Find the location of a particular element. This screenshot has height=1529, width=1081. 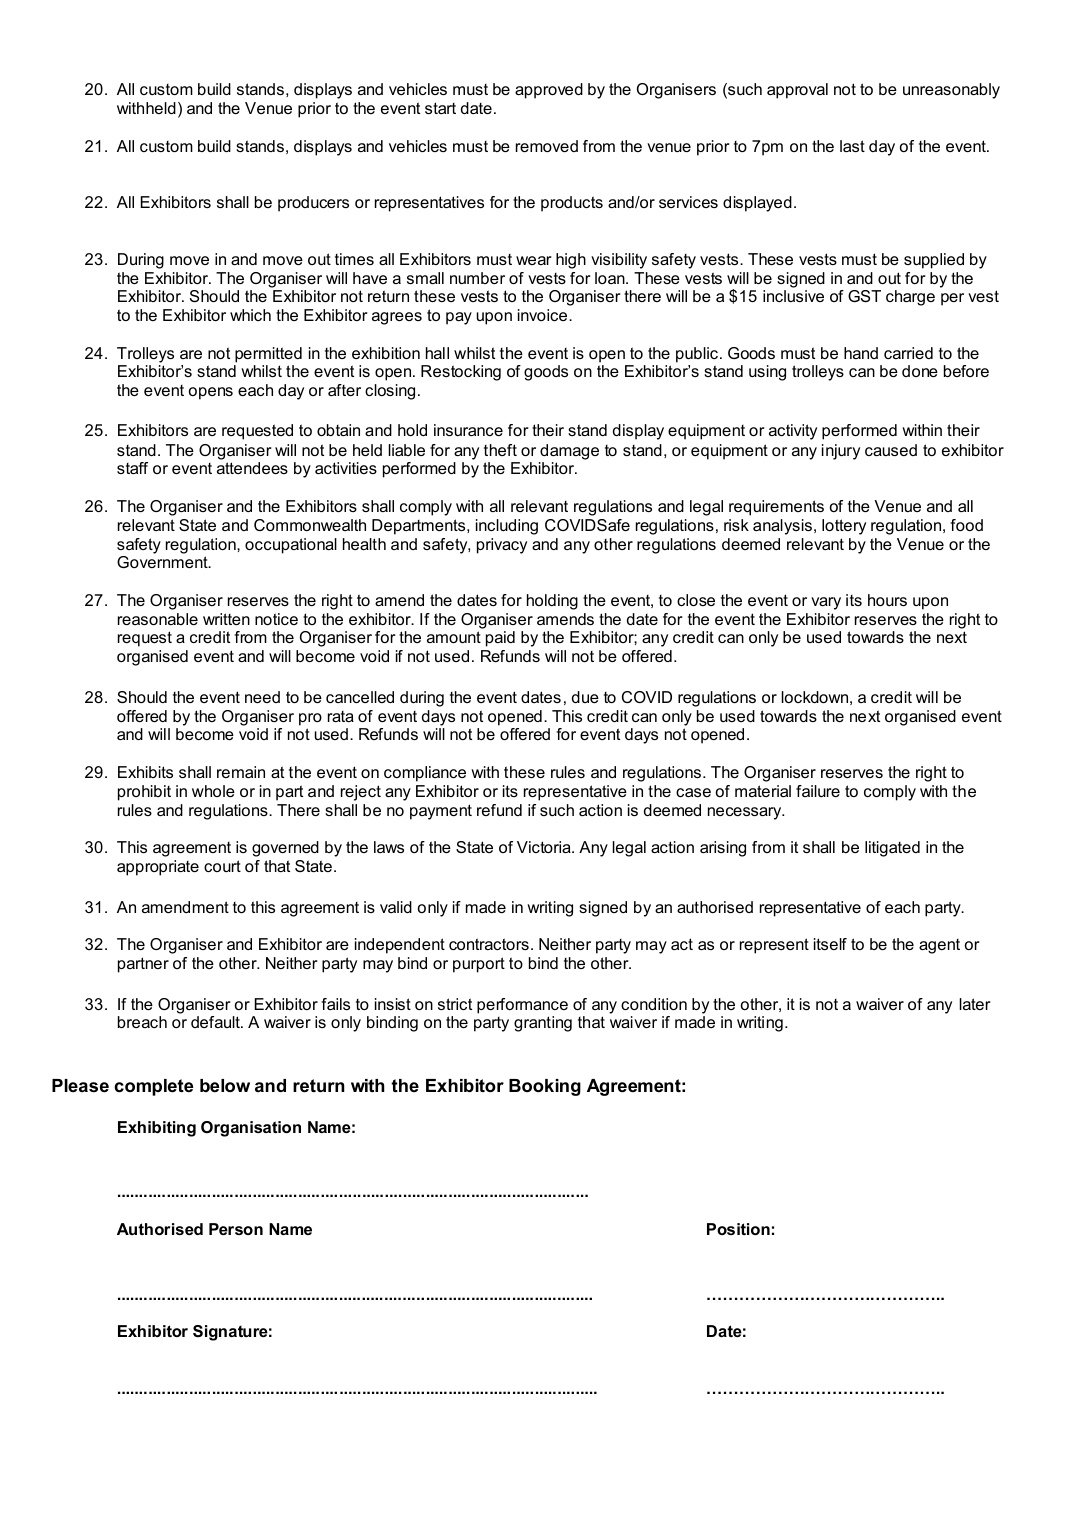

hours is located at coordinates (887, 600).
